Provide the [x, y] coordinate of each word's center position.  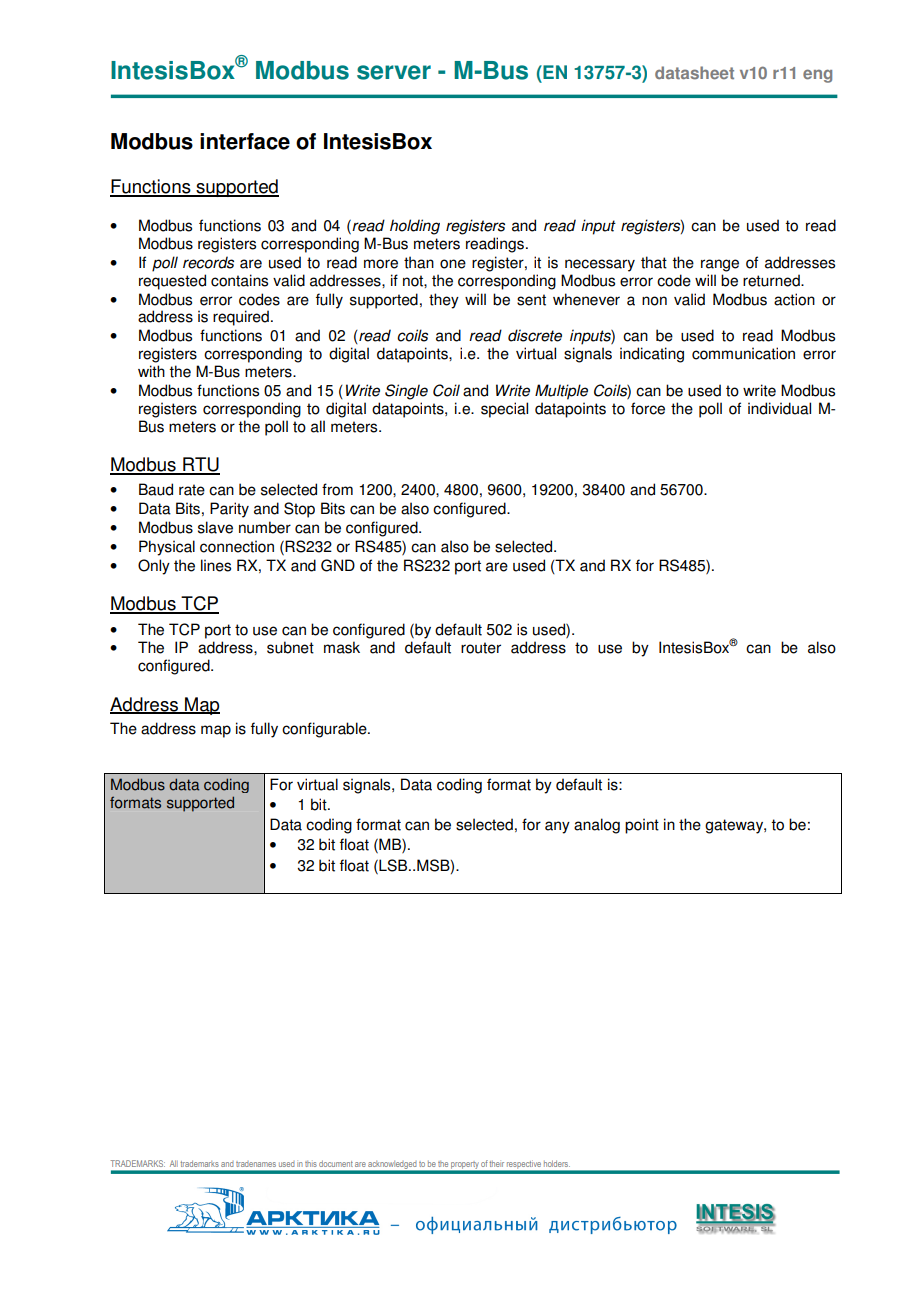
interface [245, 141]
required [241, 318]
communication [743, 353]
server [394, 72]
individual [779, 408]
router [481, 648]
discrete [535, 335]
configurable [325, 730]
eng [817, 76]
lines [216, 565]
